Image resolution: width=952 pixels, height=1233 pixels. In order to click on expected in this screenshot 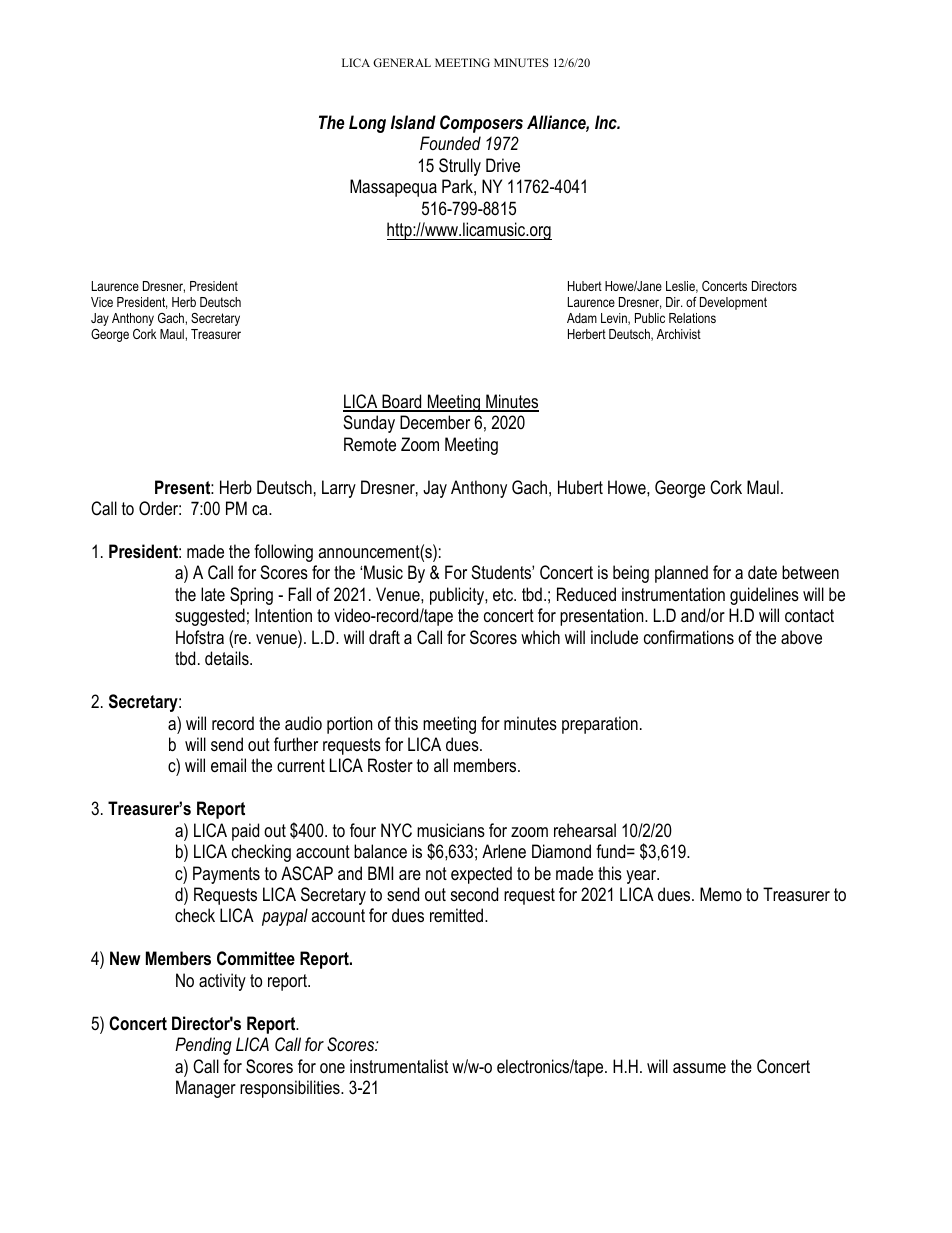, I will do `click(481, 875)`.
